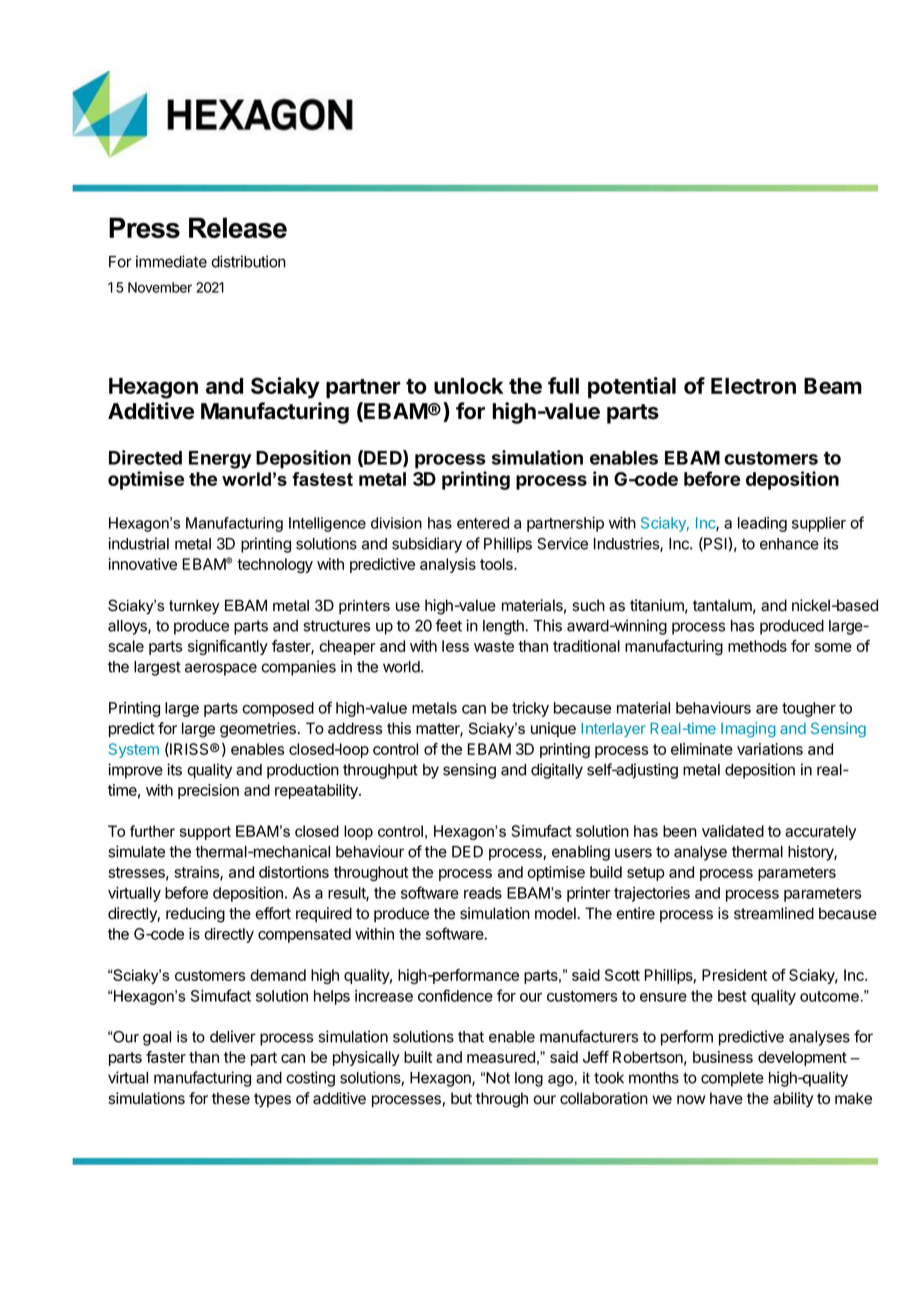 Image resolution: width=924 pixels, height=1308 pixels. I want to click on reads, so click(483, 893).
